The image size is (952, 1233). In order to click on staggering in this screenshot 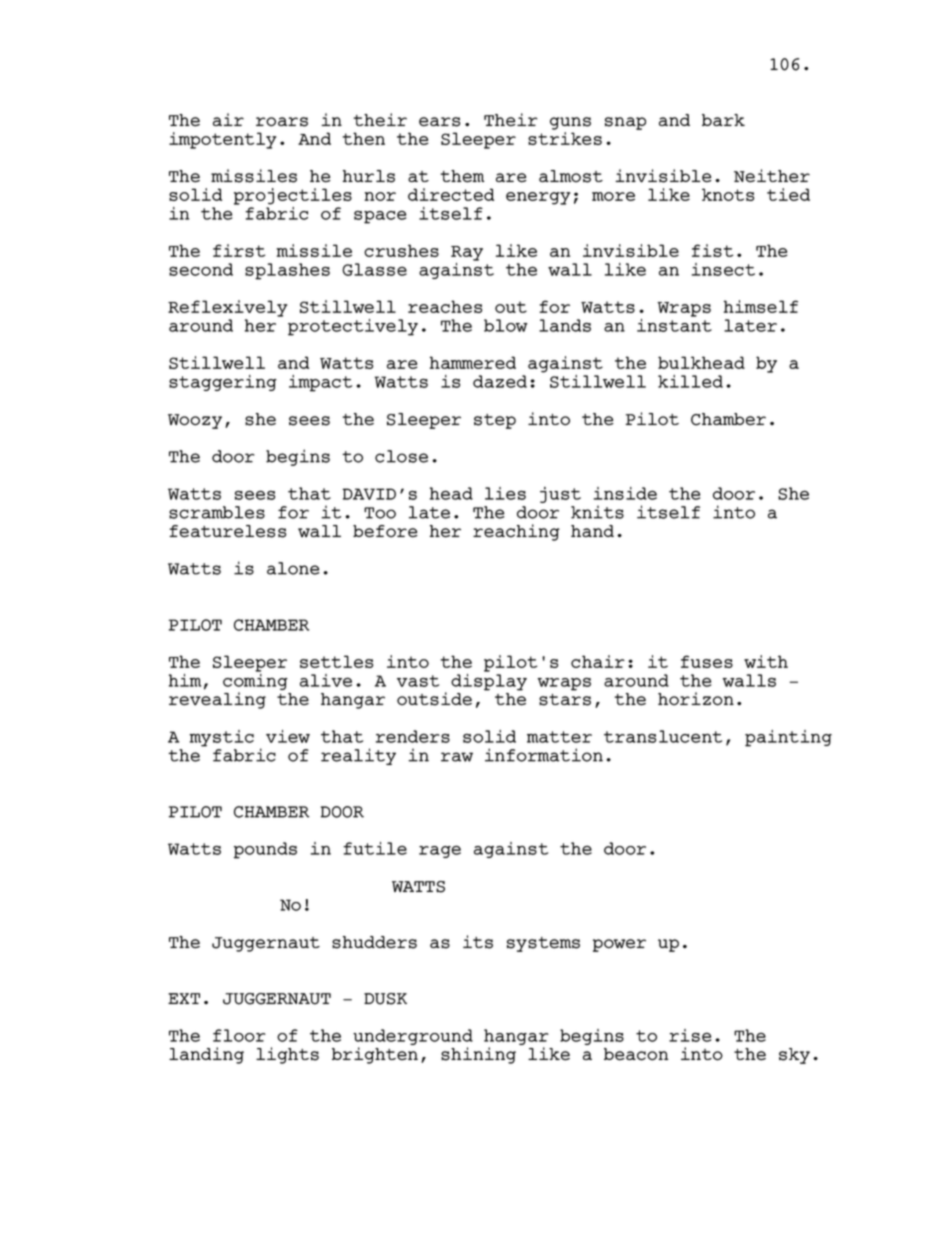, I will do `click(223, 383)`.
